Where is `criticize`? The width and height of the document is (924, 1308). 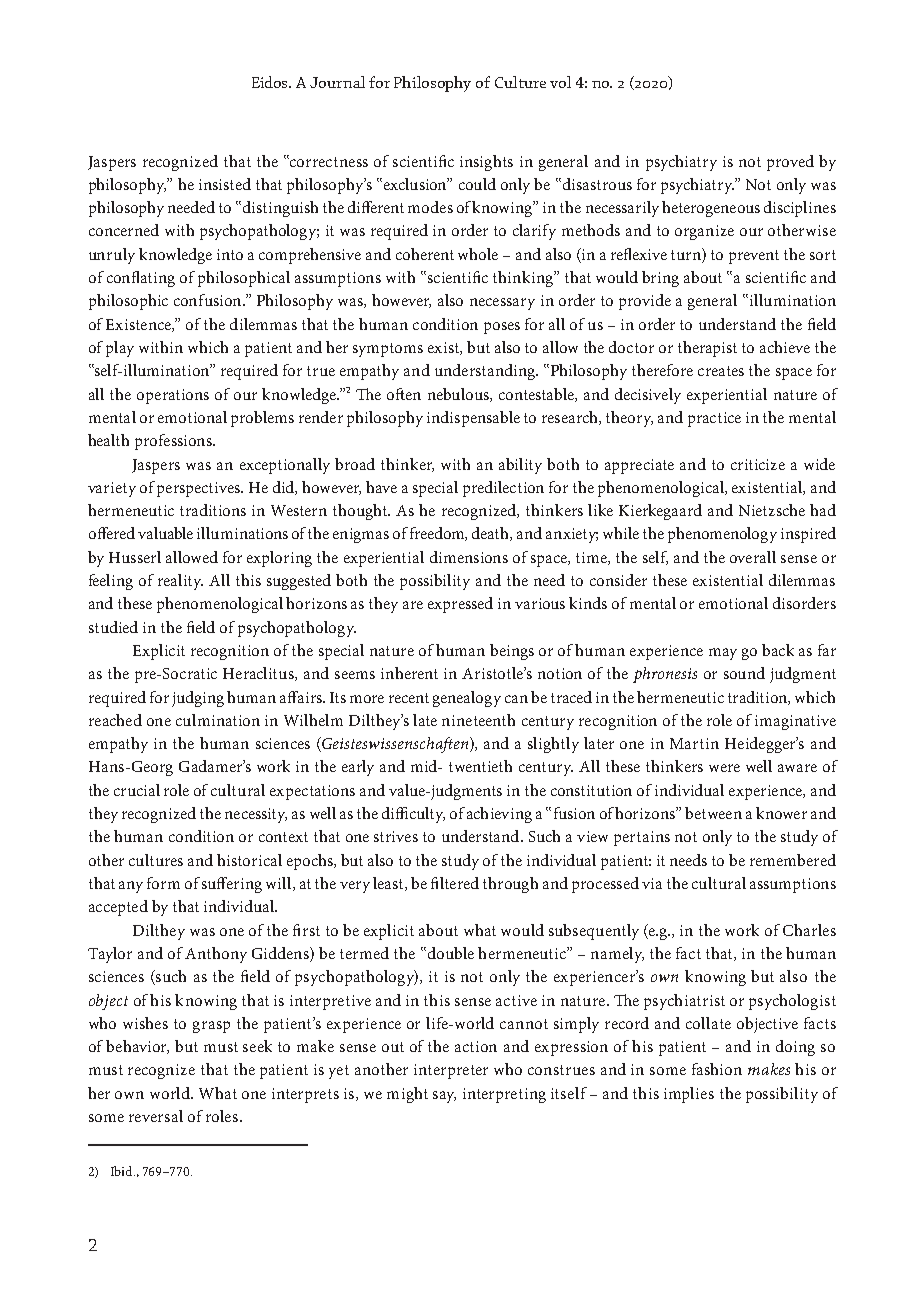
criticize is located at coordinates (758, 464).
